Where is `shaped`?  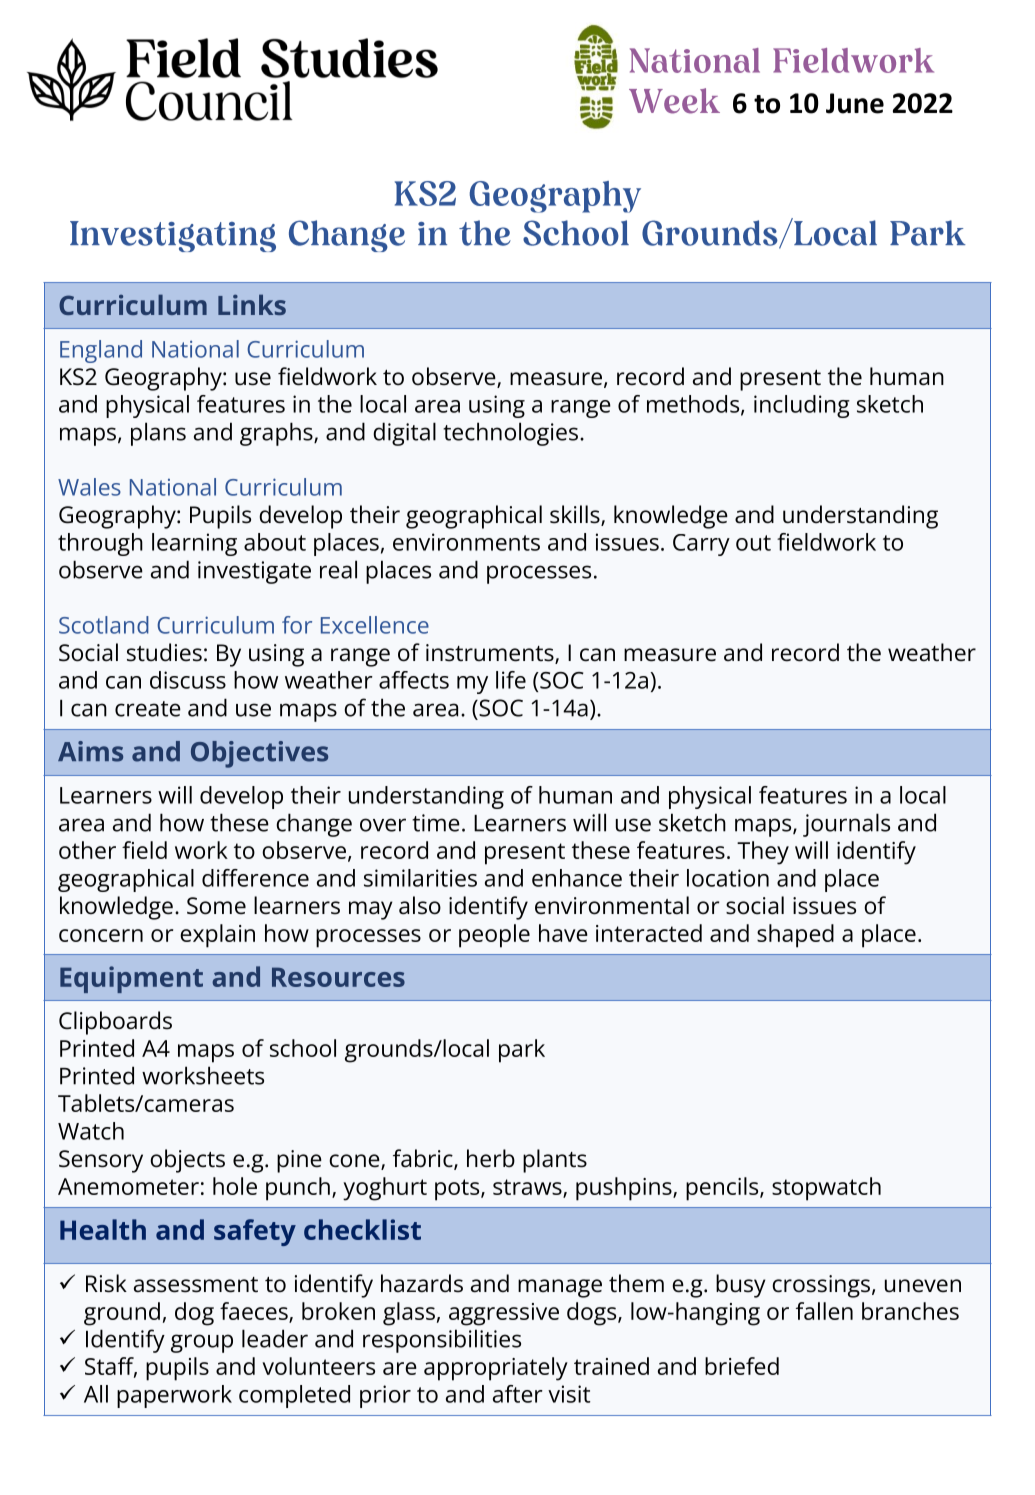
shaped is located at coordinates (795, 936).
